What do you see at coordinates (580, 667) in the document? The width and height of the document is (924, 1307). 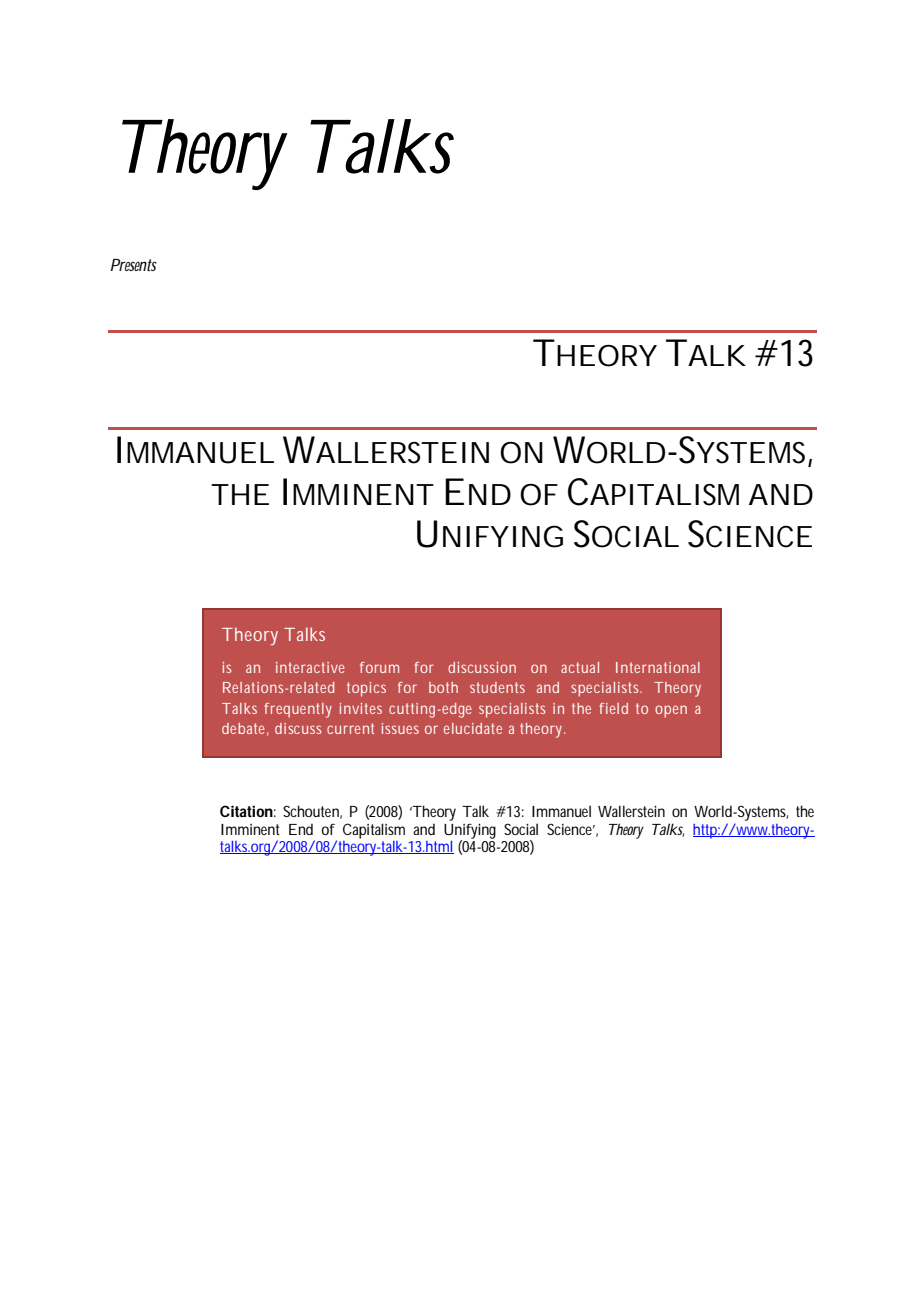 I see `actual` at bounding box center [580, 667].
